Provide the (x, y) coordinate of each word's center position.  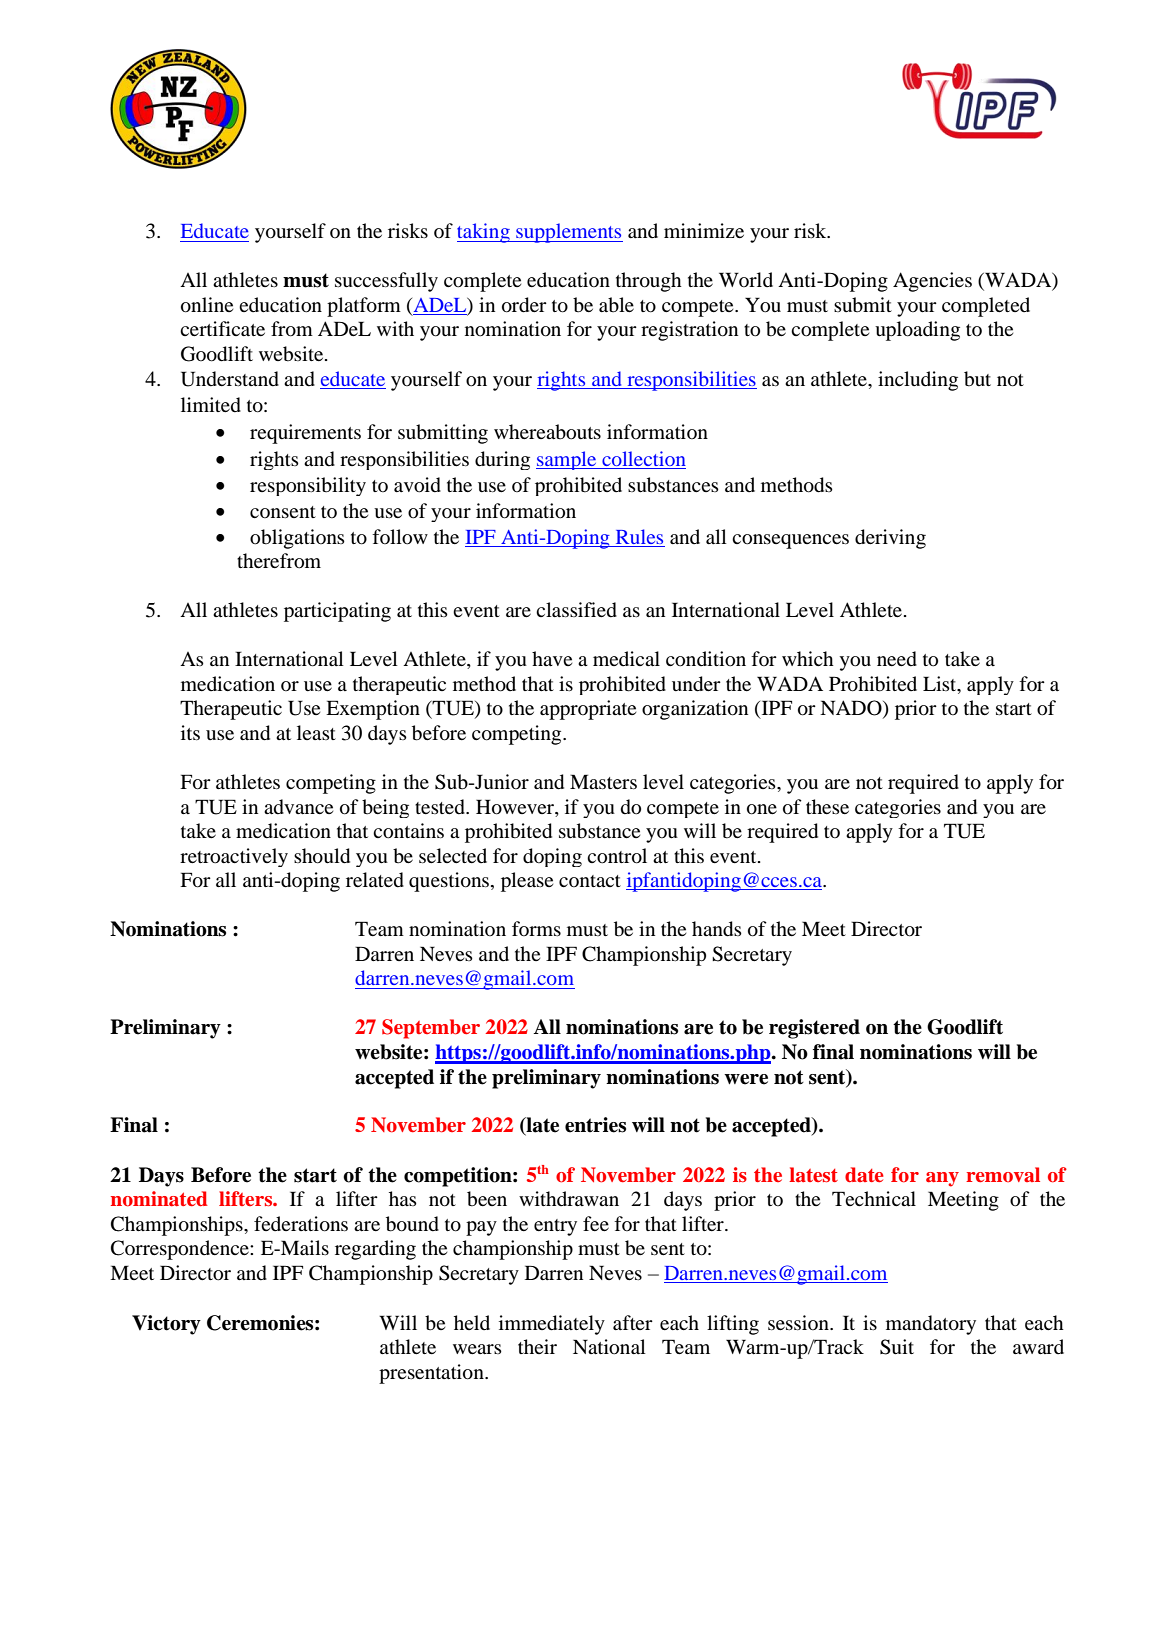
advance (298, 807)
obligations (297, 539)
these (827, 806)
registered (814, 1029)
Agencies (932, 282)
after (633, 1322)
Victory (166, 1325)
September (431, 1029)
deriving (890, 539)
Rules (639, 536)
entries (595, 1125)
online (207, 305)
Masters (603, 781)
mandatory (931, 1325)
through (649, 282)
